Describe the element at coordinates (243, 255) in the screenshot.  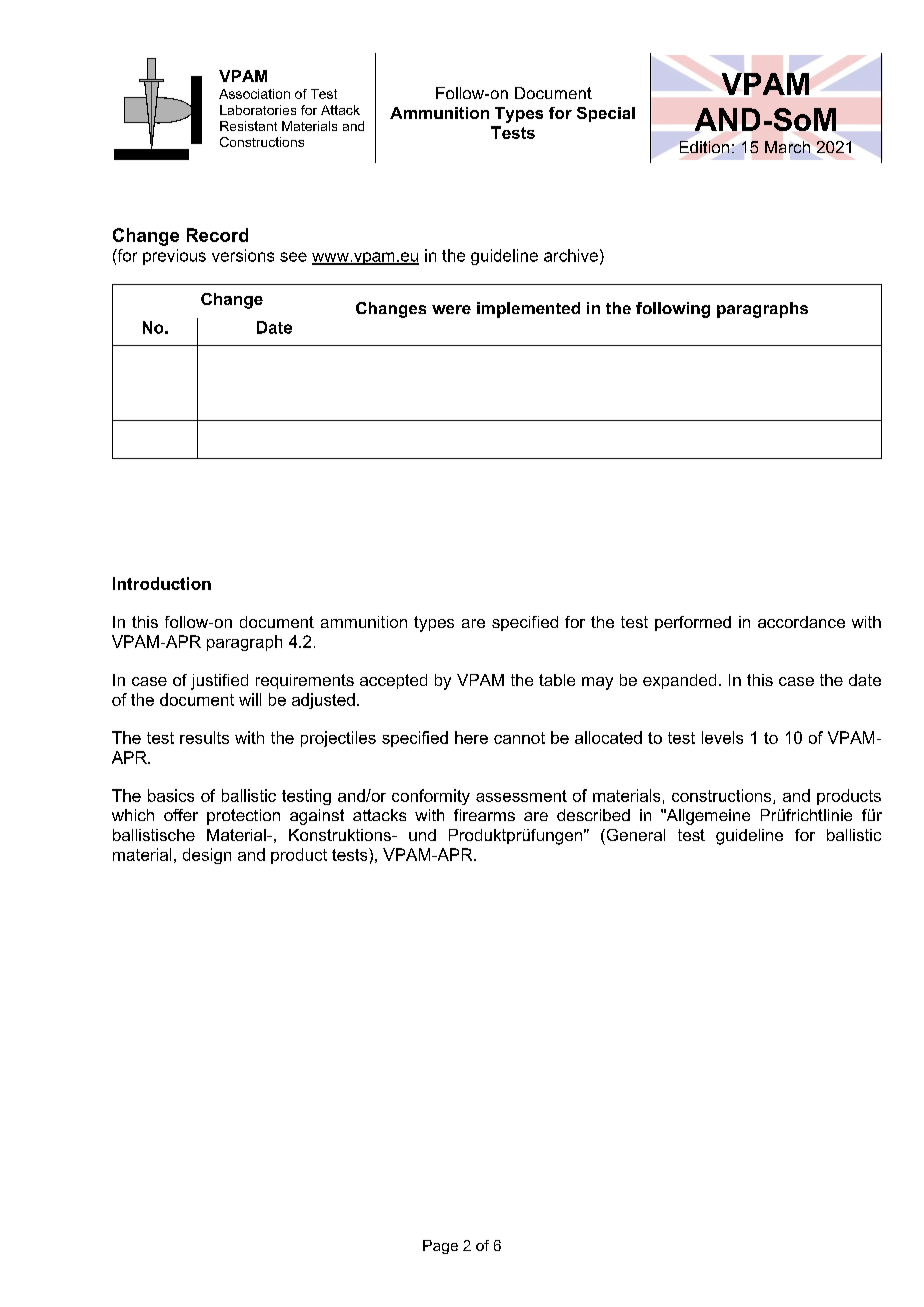
I see `versions` at that location.
